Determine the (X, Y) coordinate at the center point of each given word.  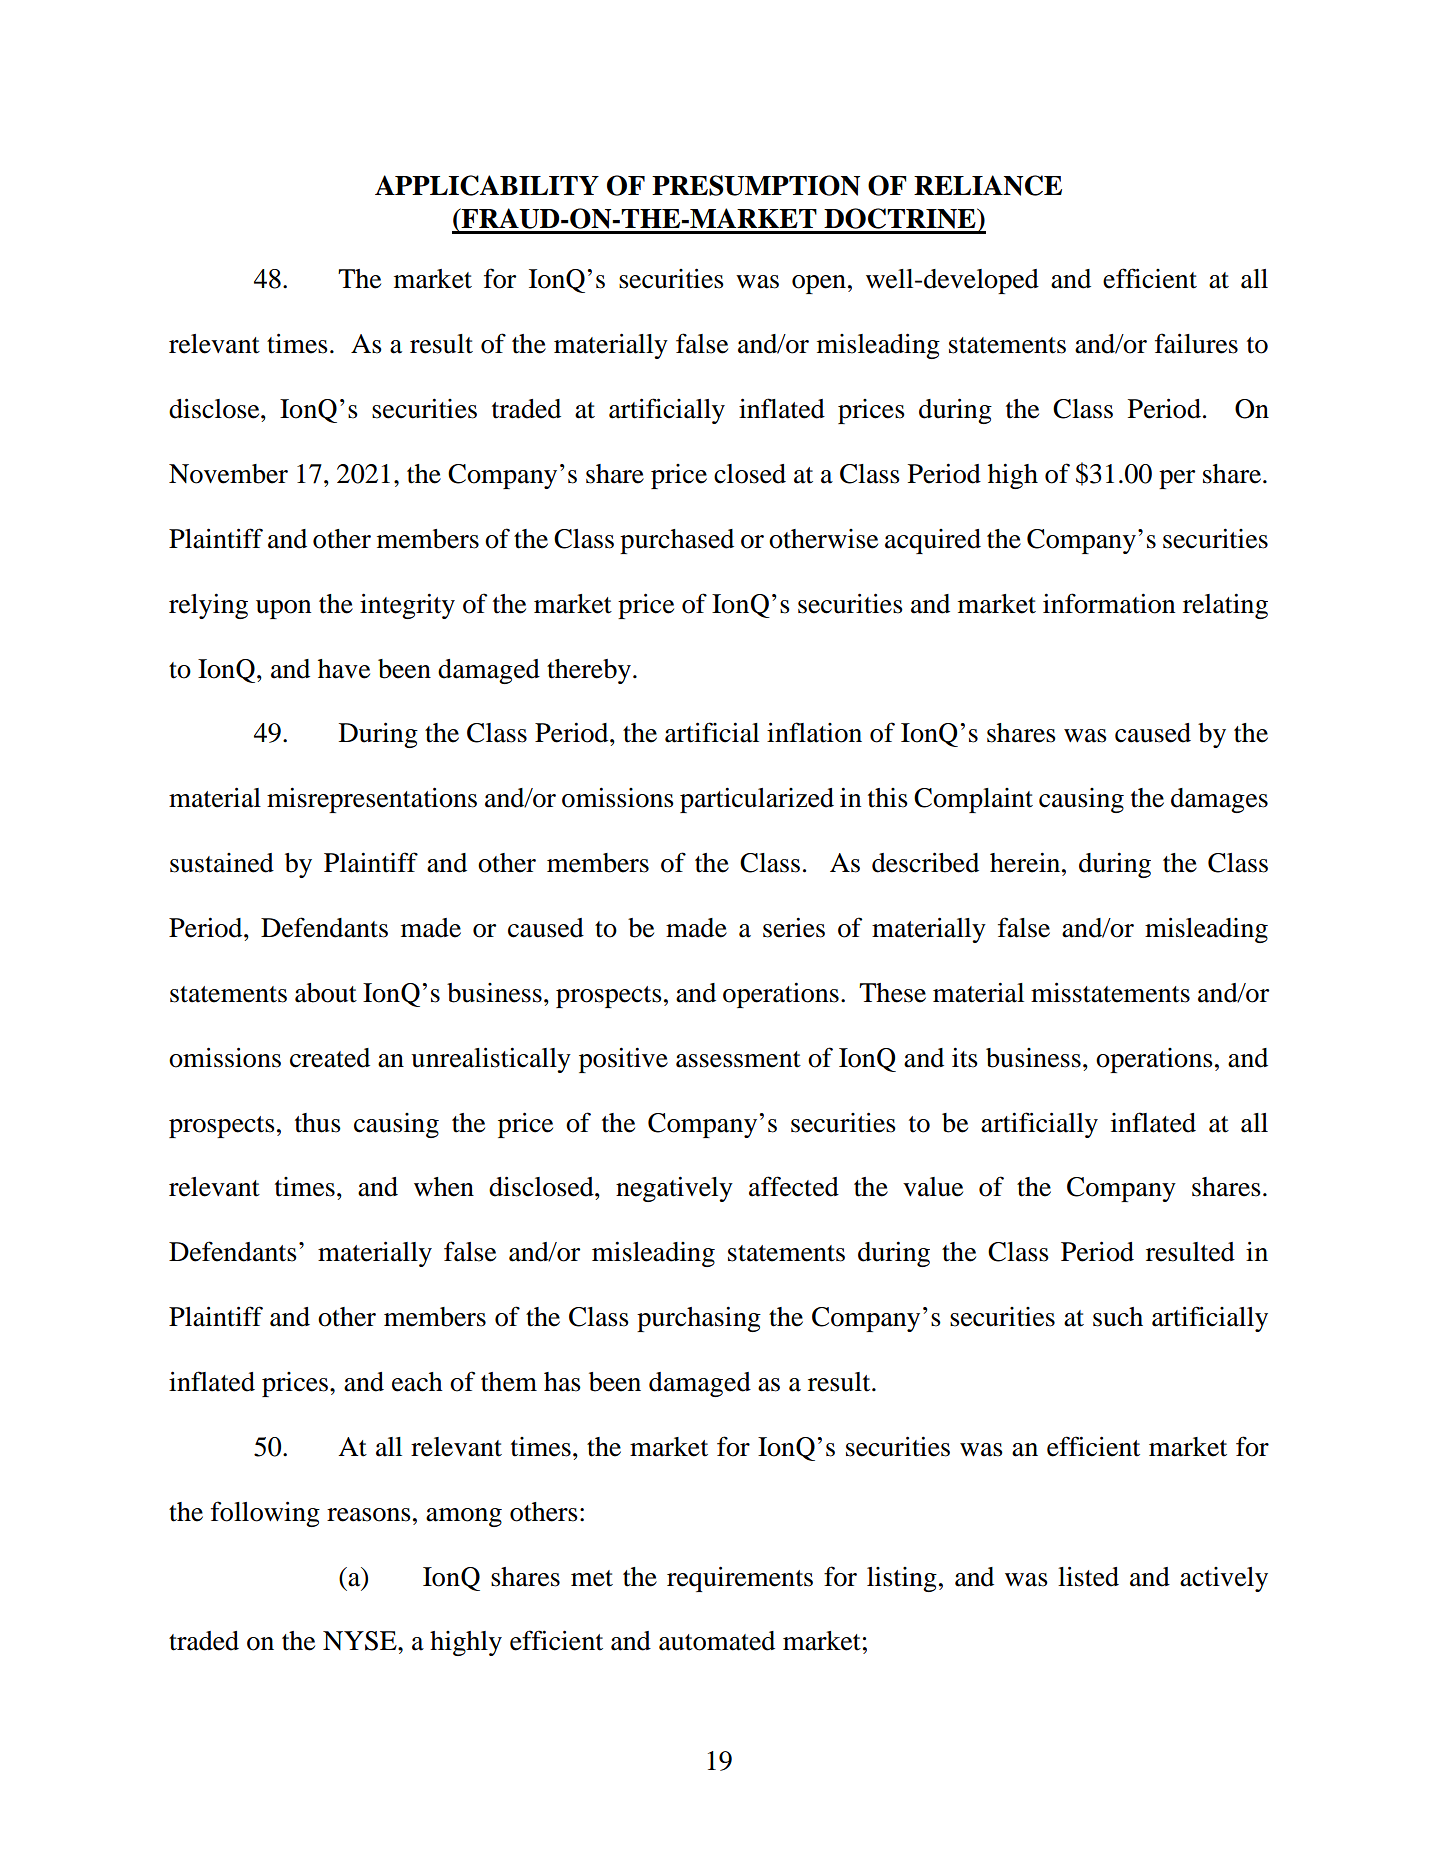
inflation (814, 732)
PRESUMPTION (756, 185)
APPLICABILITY (487, 185)
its (965, 1057)
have (344, 669)
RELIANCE (988, 185)
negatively (674, 1189)
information (1109, 603)
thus (318, 1123)
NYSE (361, 1641)
